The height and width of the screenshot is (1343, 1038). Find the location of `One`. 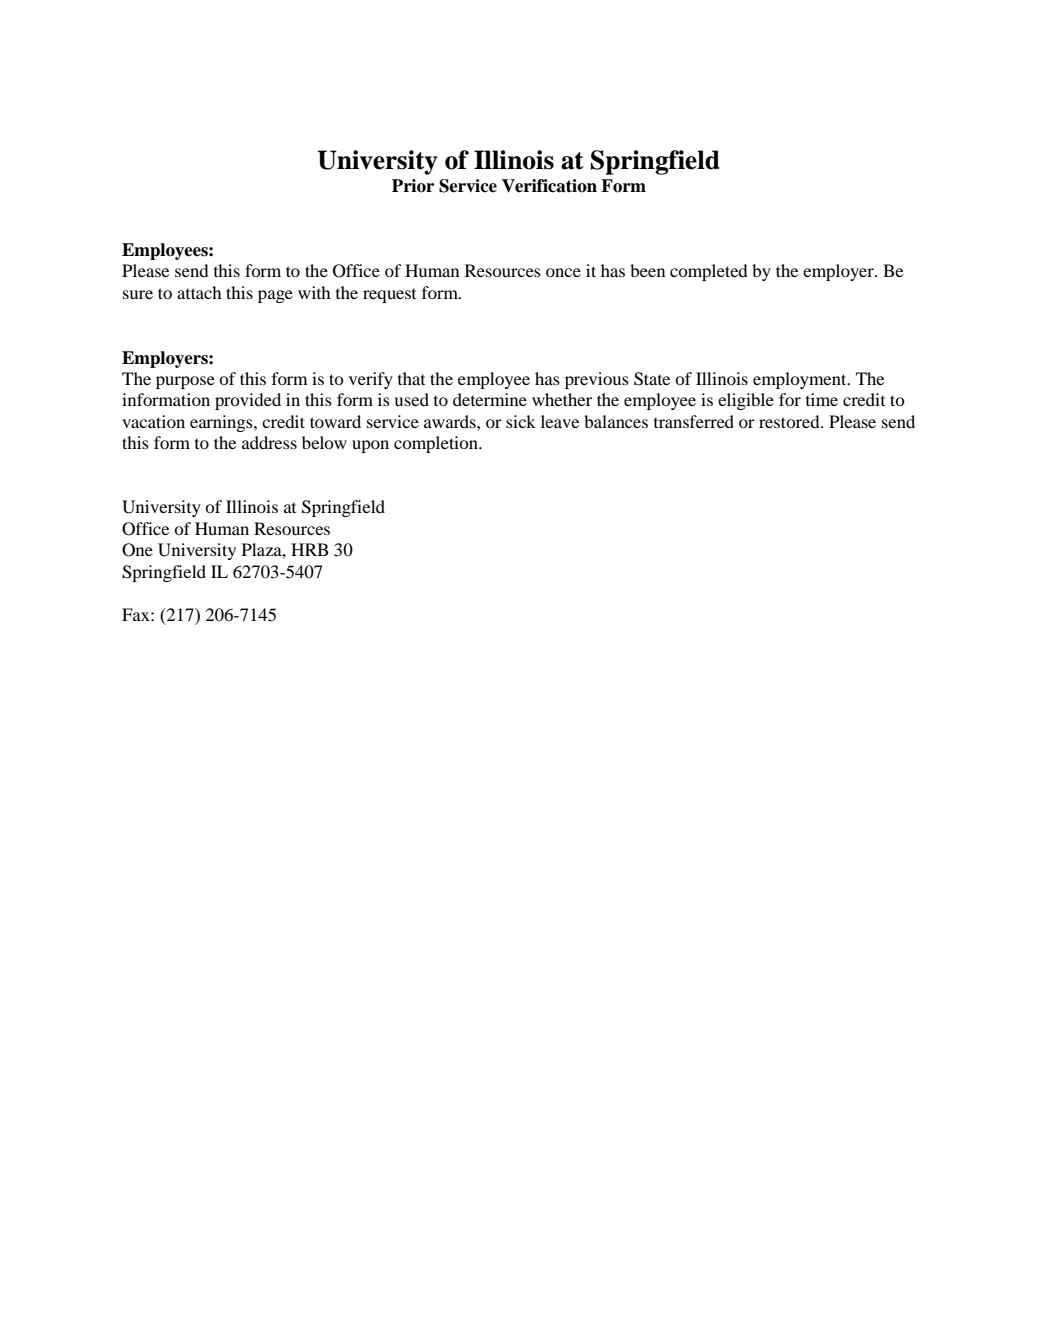

One is located at coordinates (137, 550).
